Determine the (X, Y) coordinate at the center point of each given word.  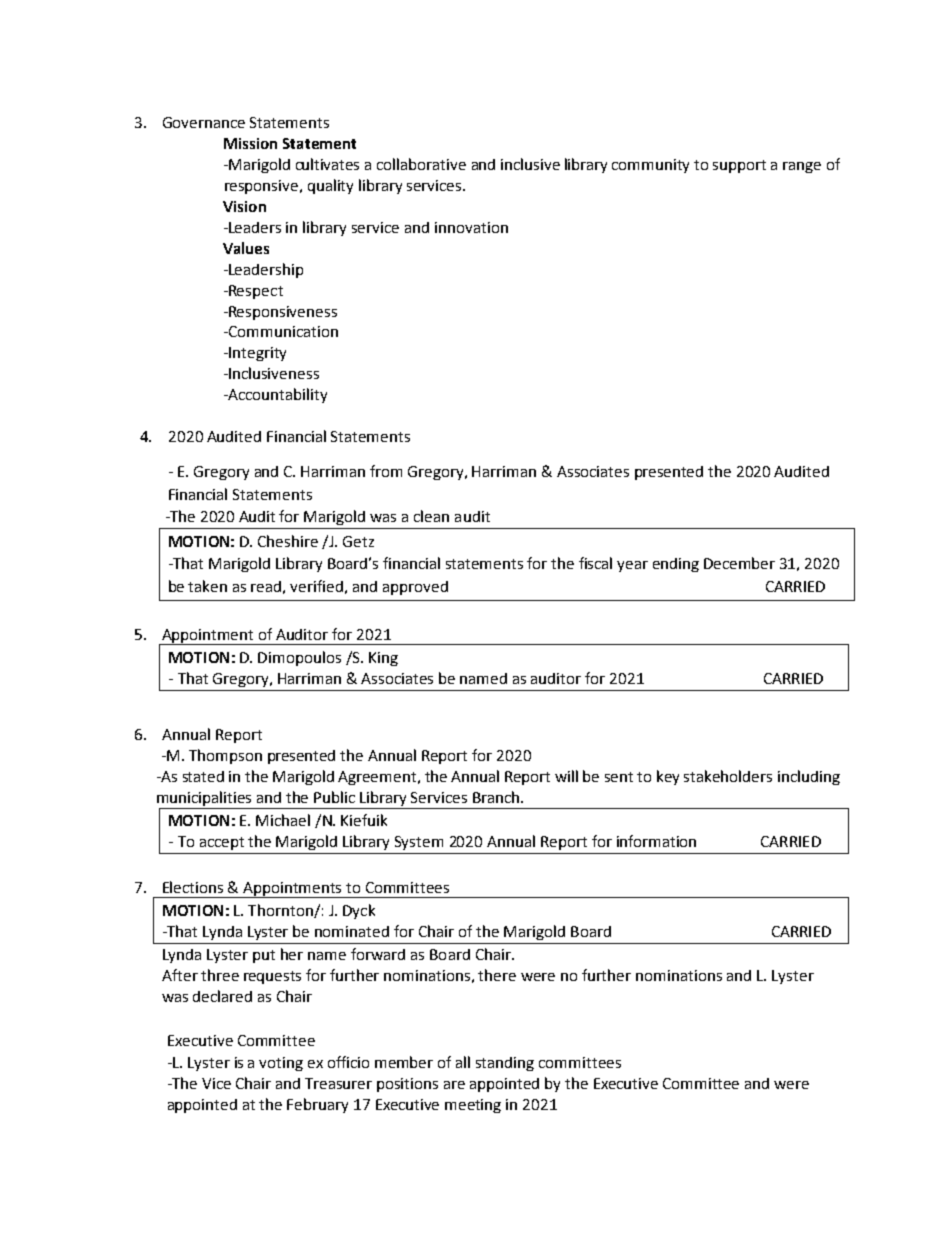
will (566, 776)
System (419, 843)
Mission (250, 143)
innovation (471, 227)
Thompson (225, 756)
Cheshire (288, 541)
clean (431, 516)
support (739, 166)
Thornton (281, 911)
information (656, 841)
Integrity (256, 354)
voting (281, 1064)
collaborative (421, 164)
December (739, 563)
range (802, 167)
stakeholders (728, 776)
